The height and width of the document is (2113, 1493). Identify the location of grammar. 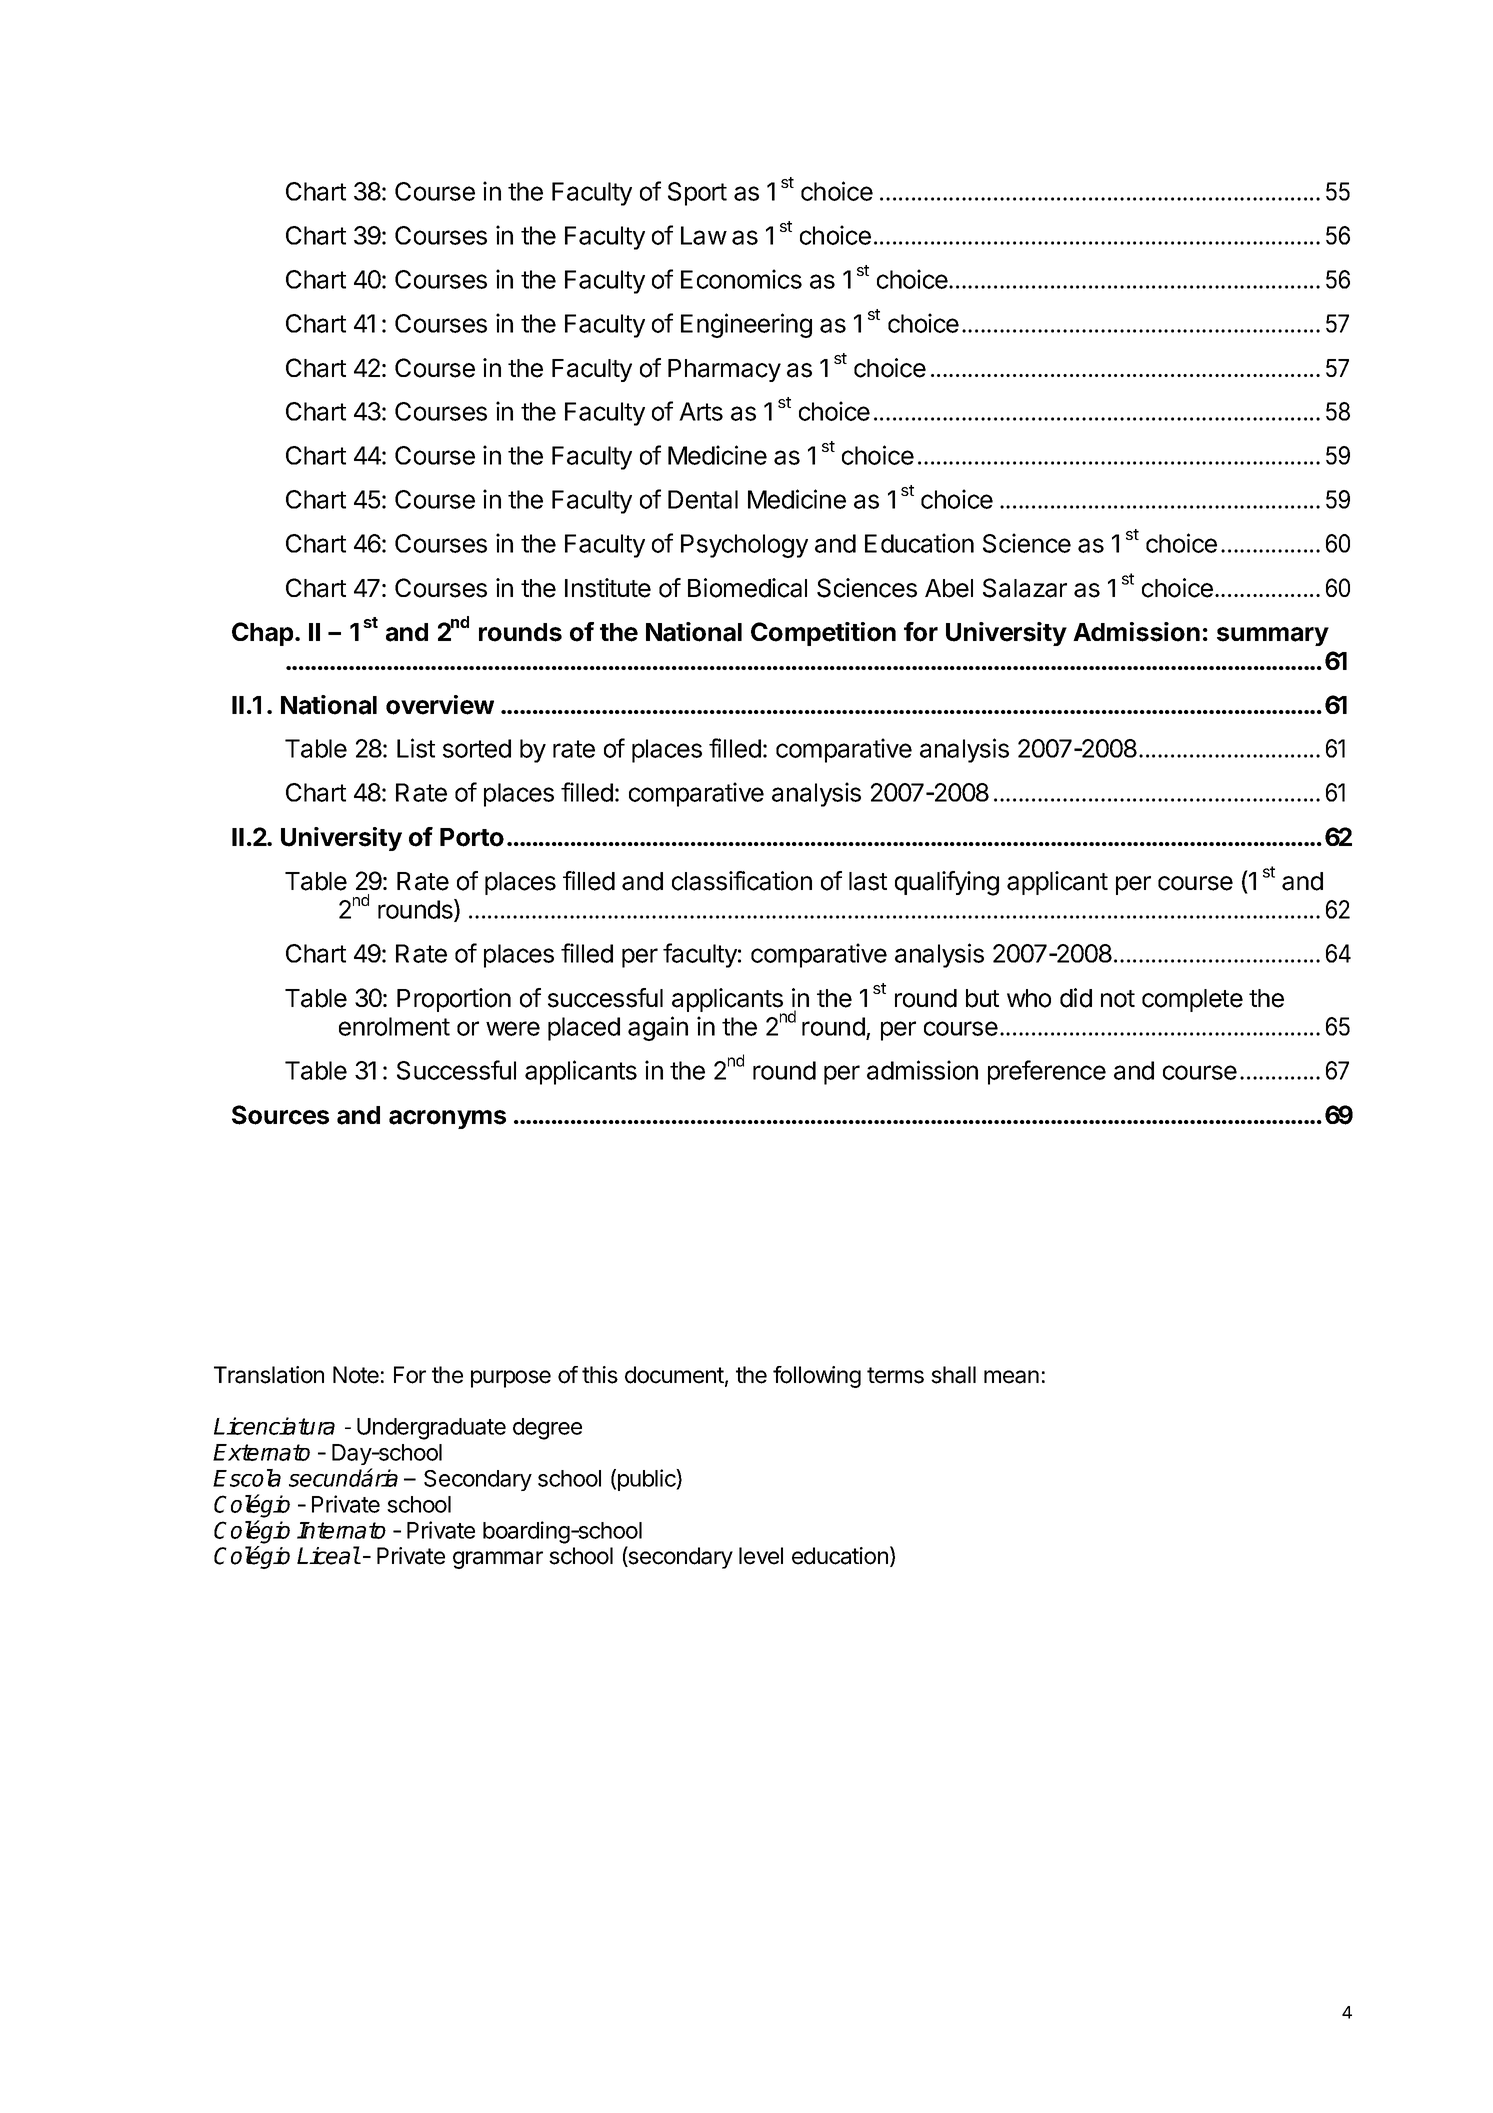
(498, 1560).
